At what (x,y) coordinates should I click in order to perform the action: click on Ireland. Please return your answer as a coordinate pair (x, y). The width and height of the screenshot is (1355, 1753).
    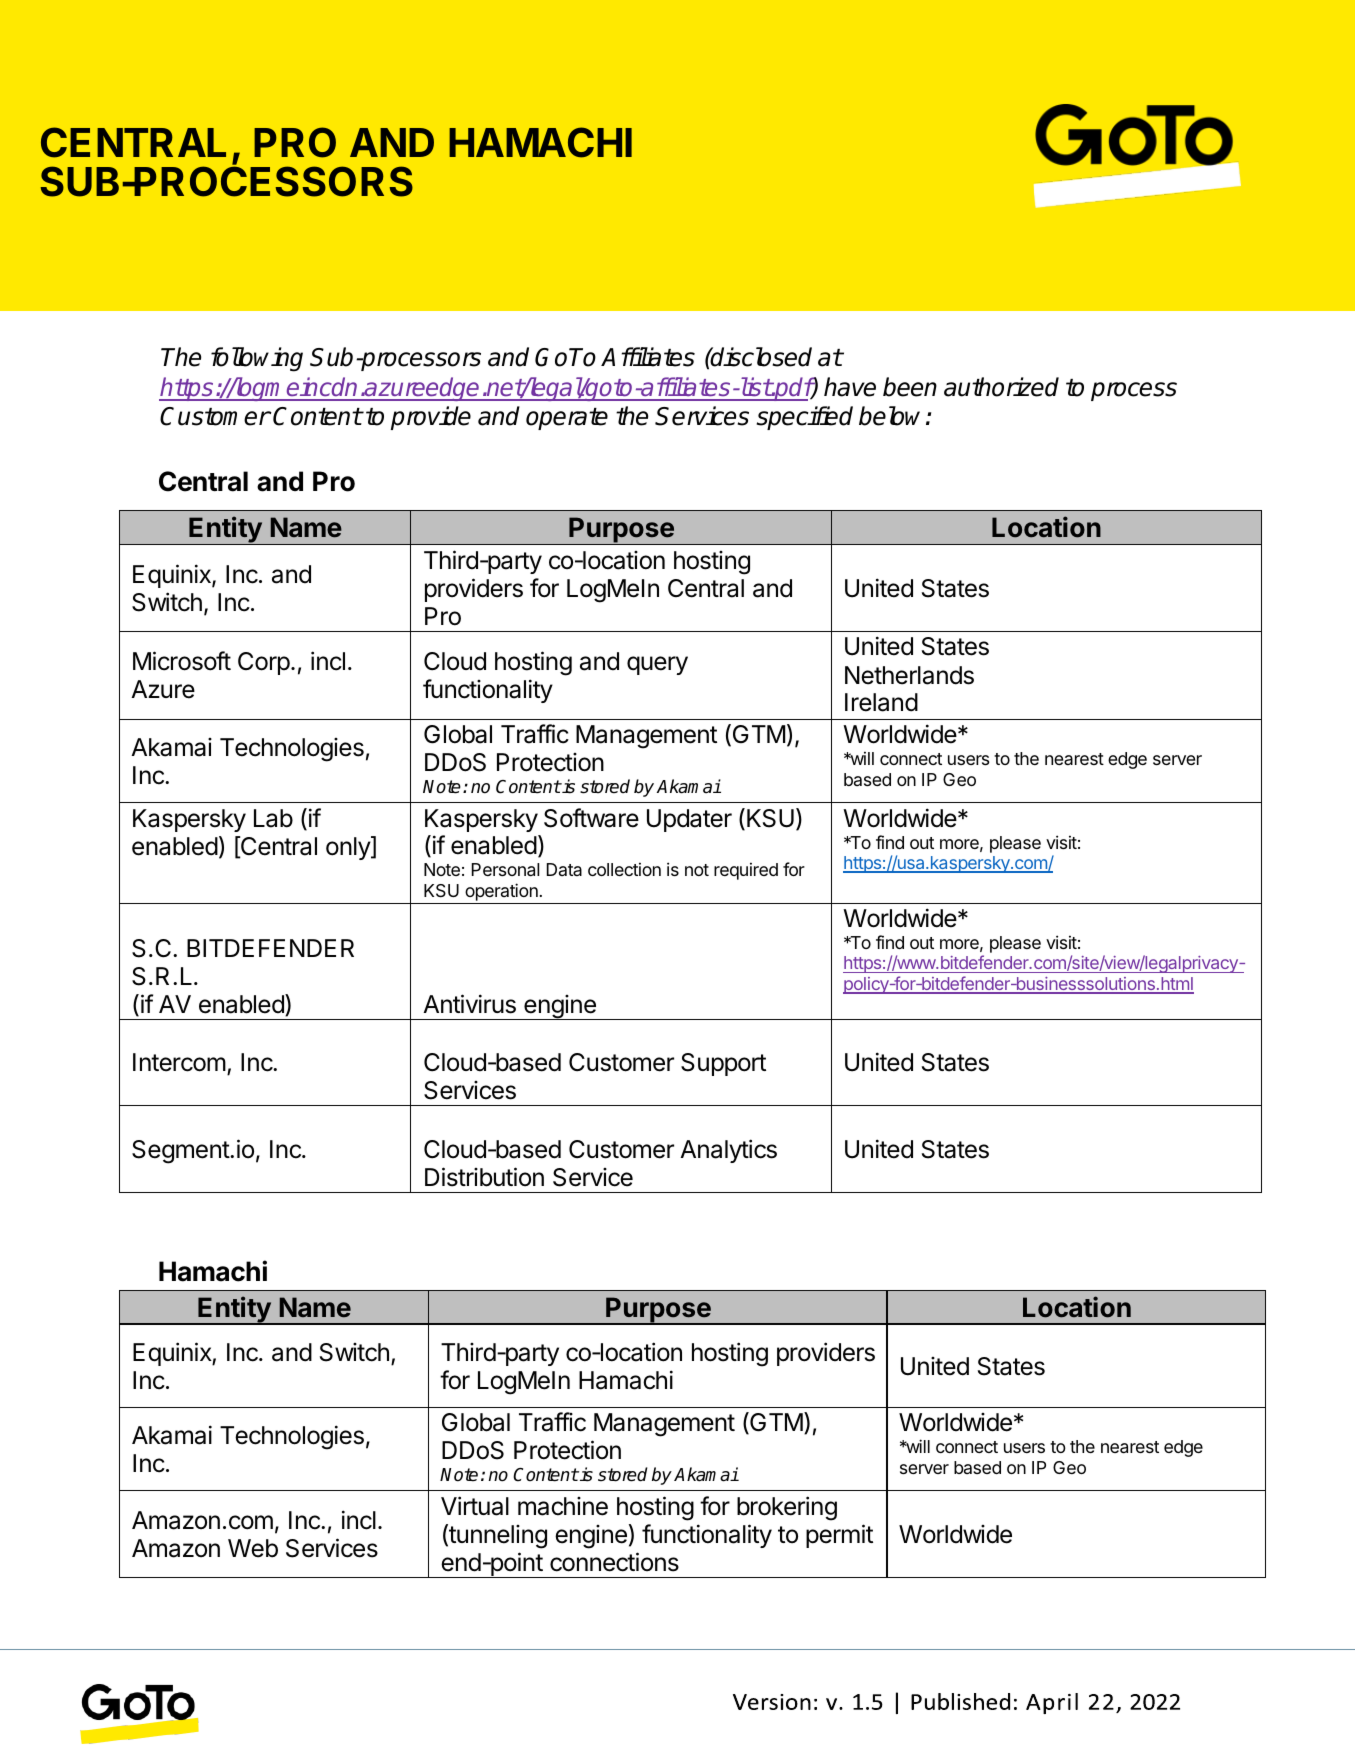
    Looking at the image, I should click on (881, 702).
